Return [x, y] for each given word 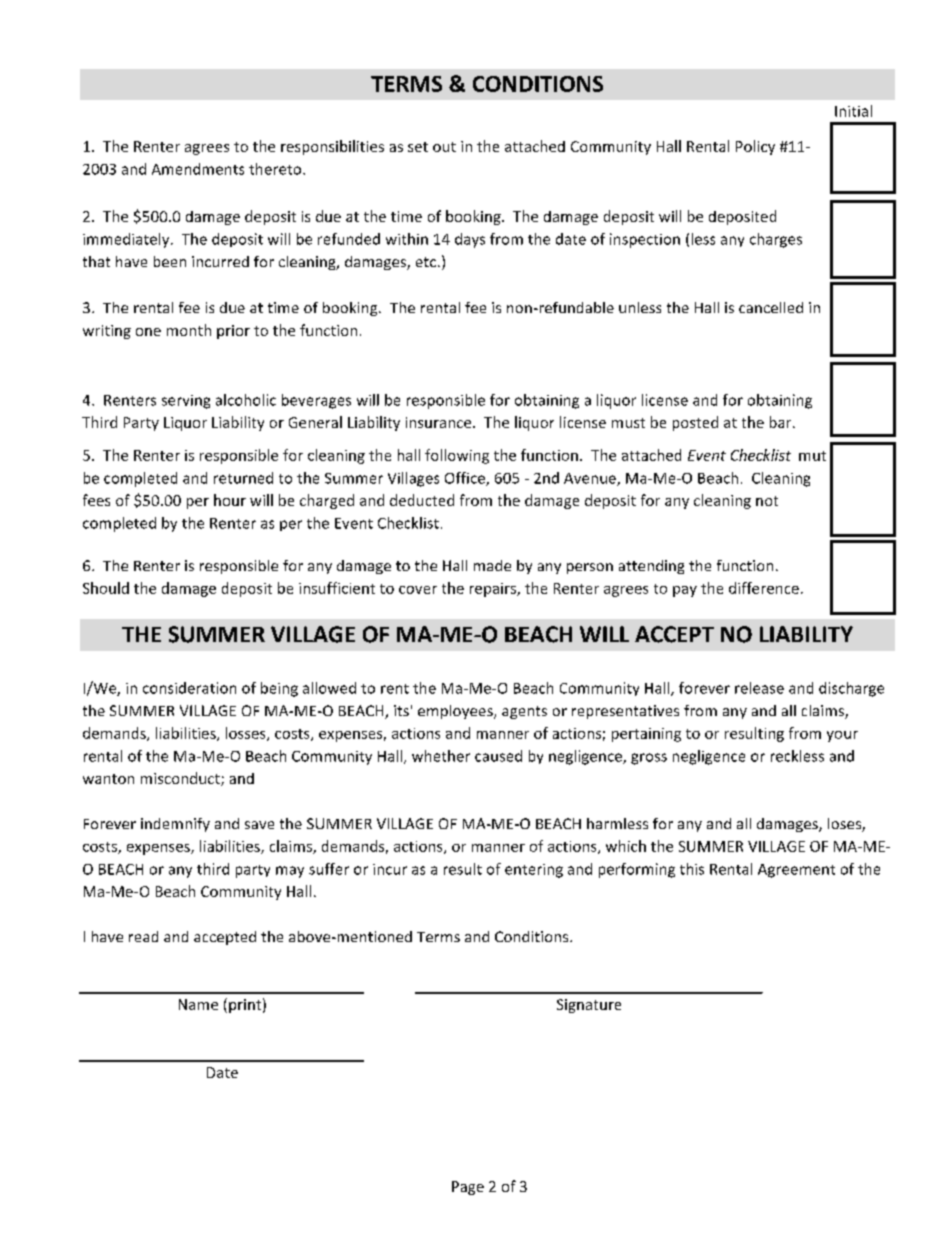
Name [198, 1004]
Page [468, 1188]
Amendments [198, 169]
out [444, 147]
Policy [755, 147]
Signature [589, 1006]
